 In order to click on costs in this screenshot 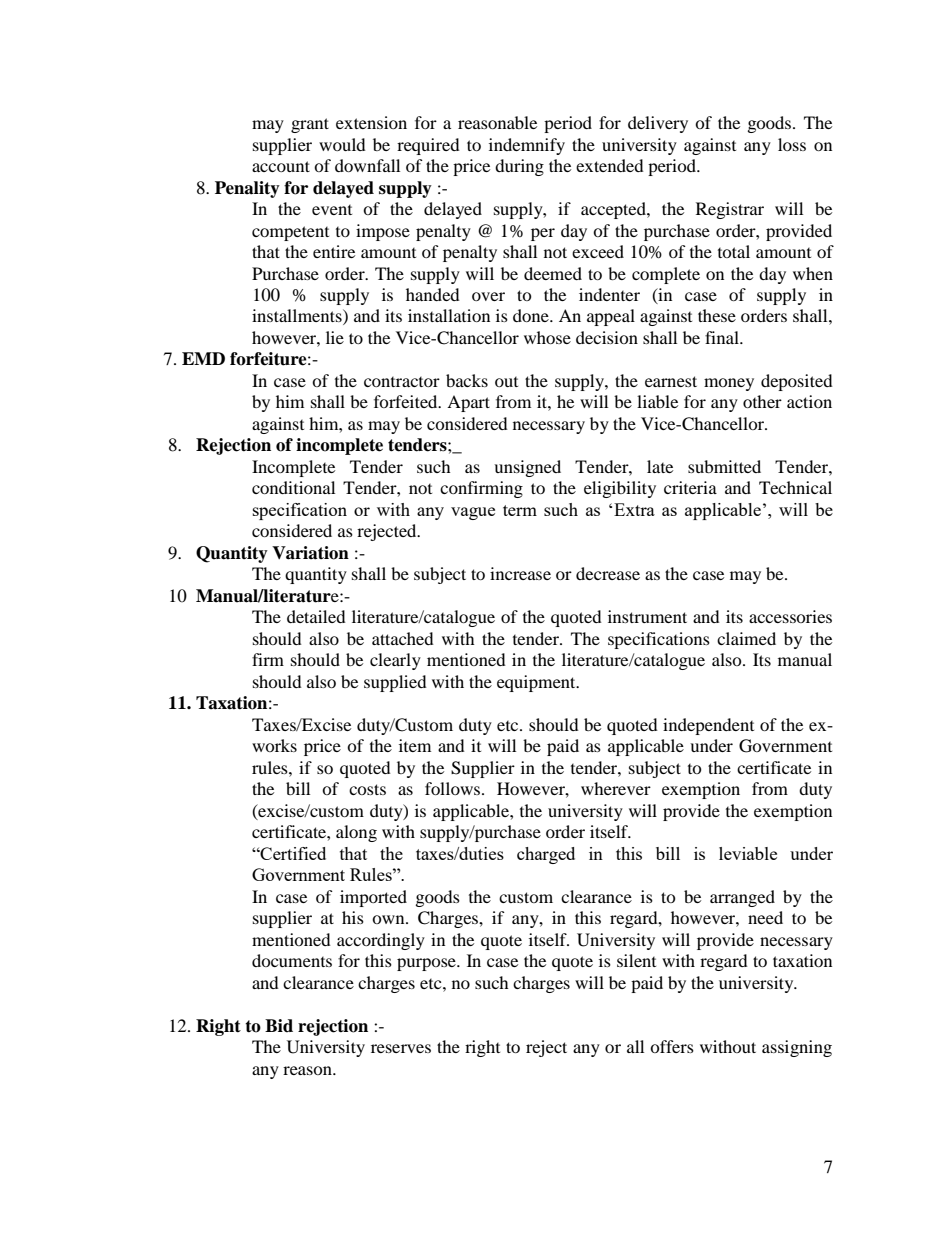, I will do `click(367, 789)`.
